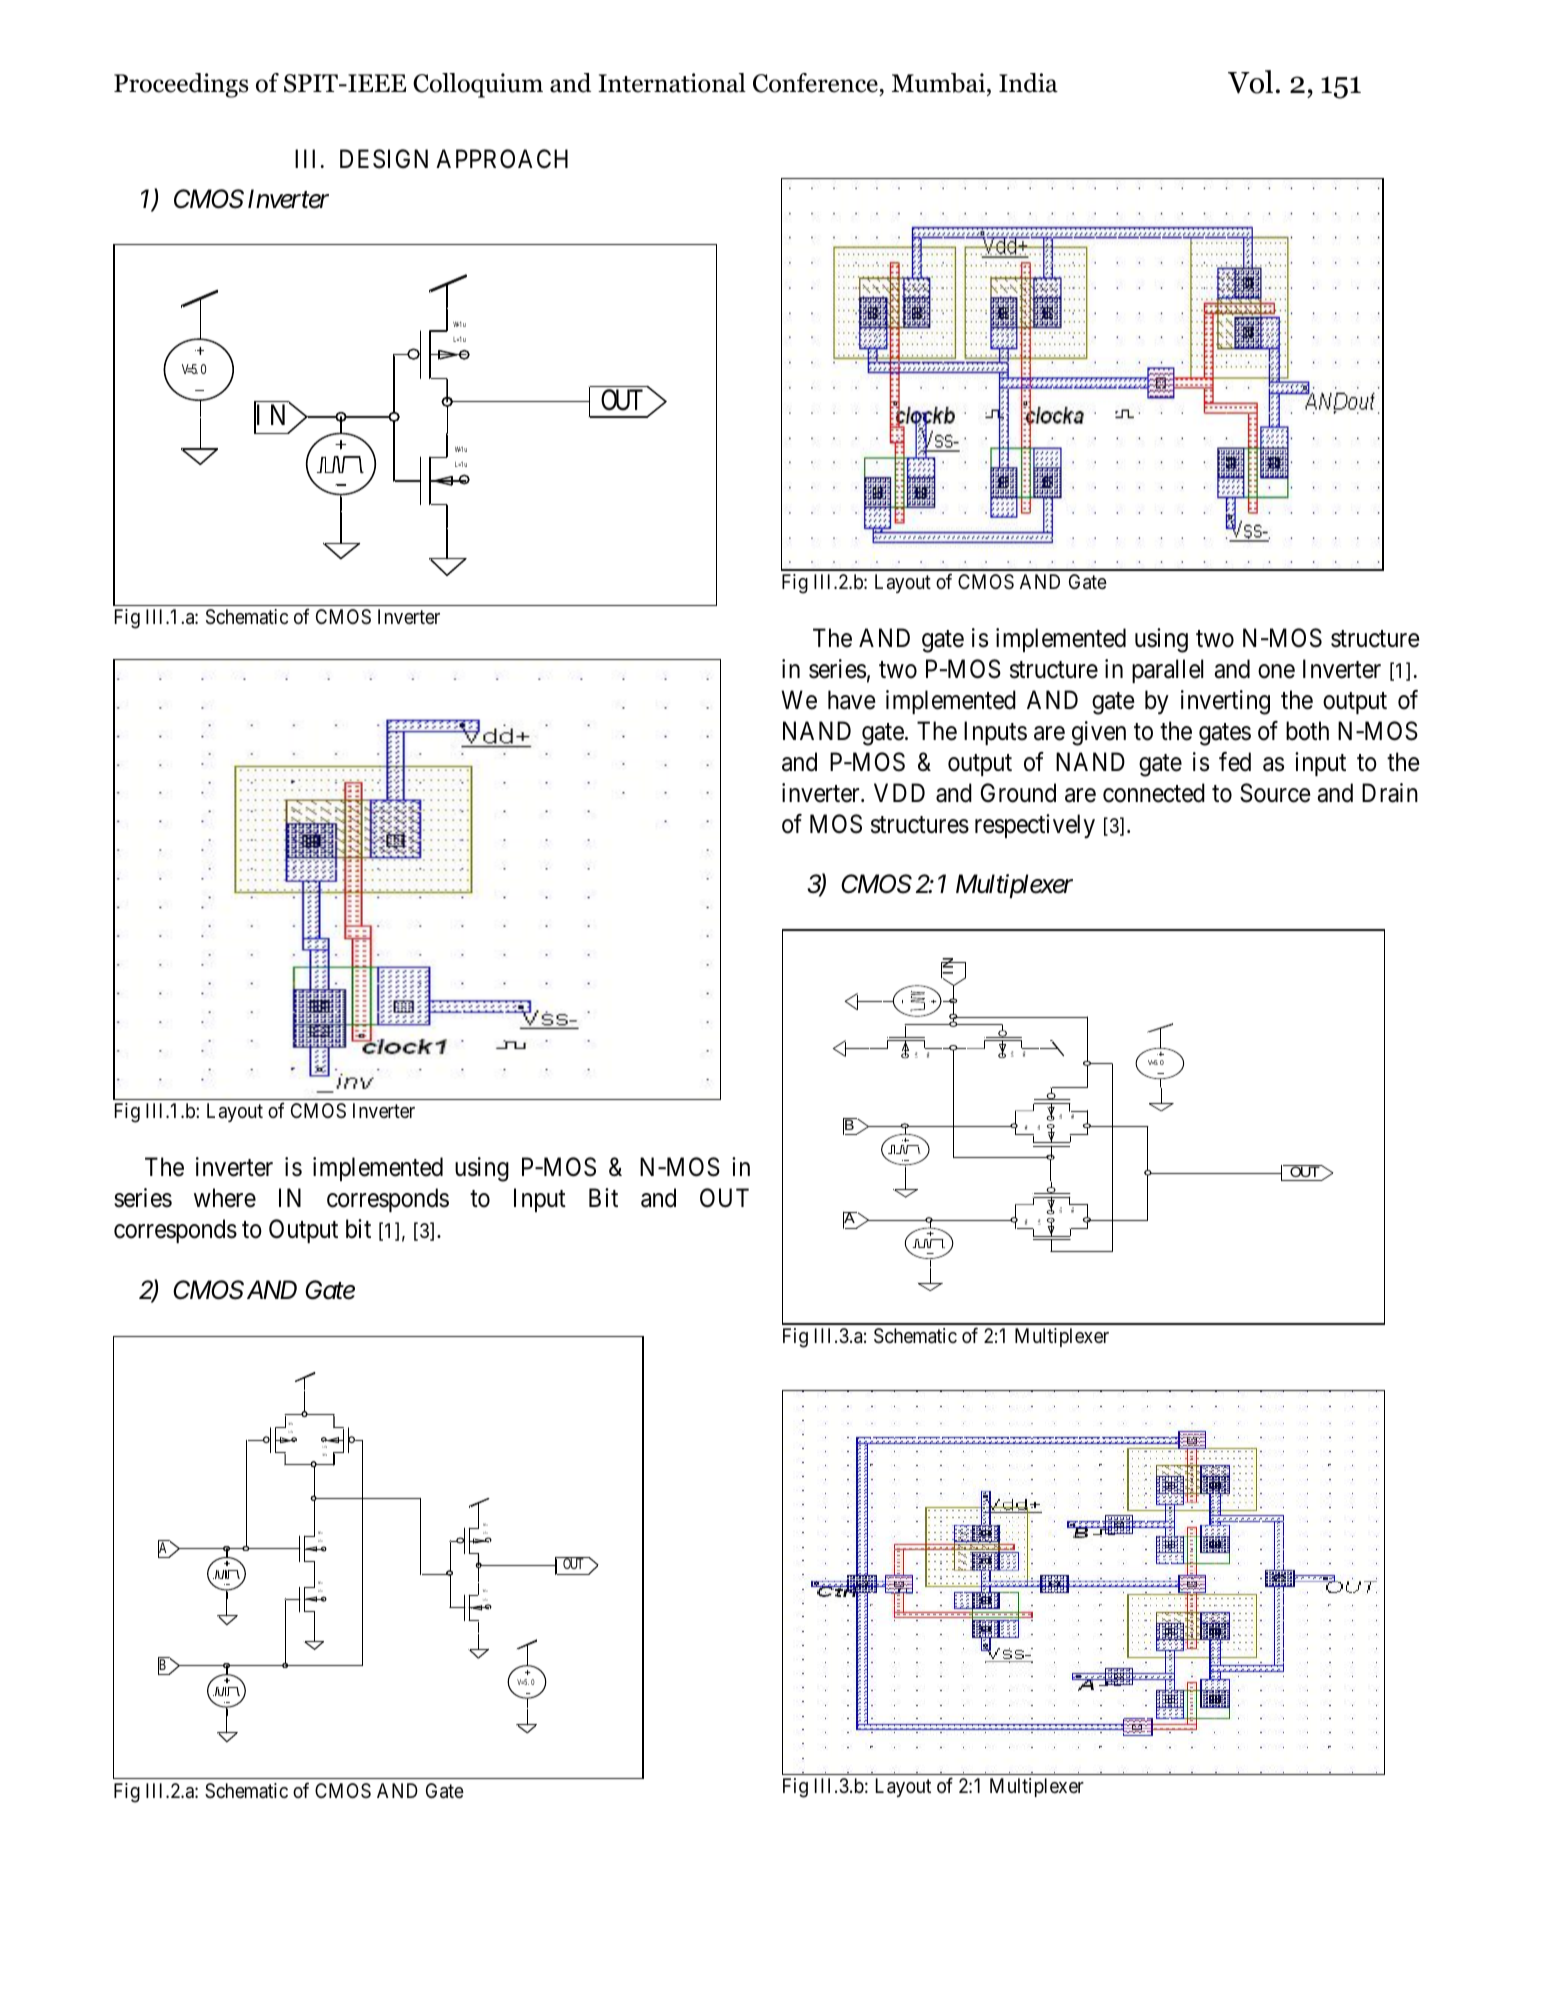 This document has width=1542, height=1996. I want to click on Vol, so click(1250, 82).
